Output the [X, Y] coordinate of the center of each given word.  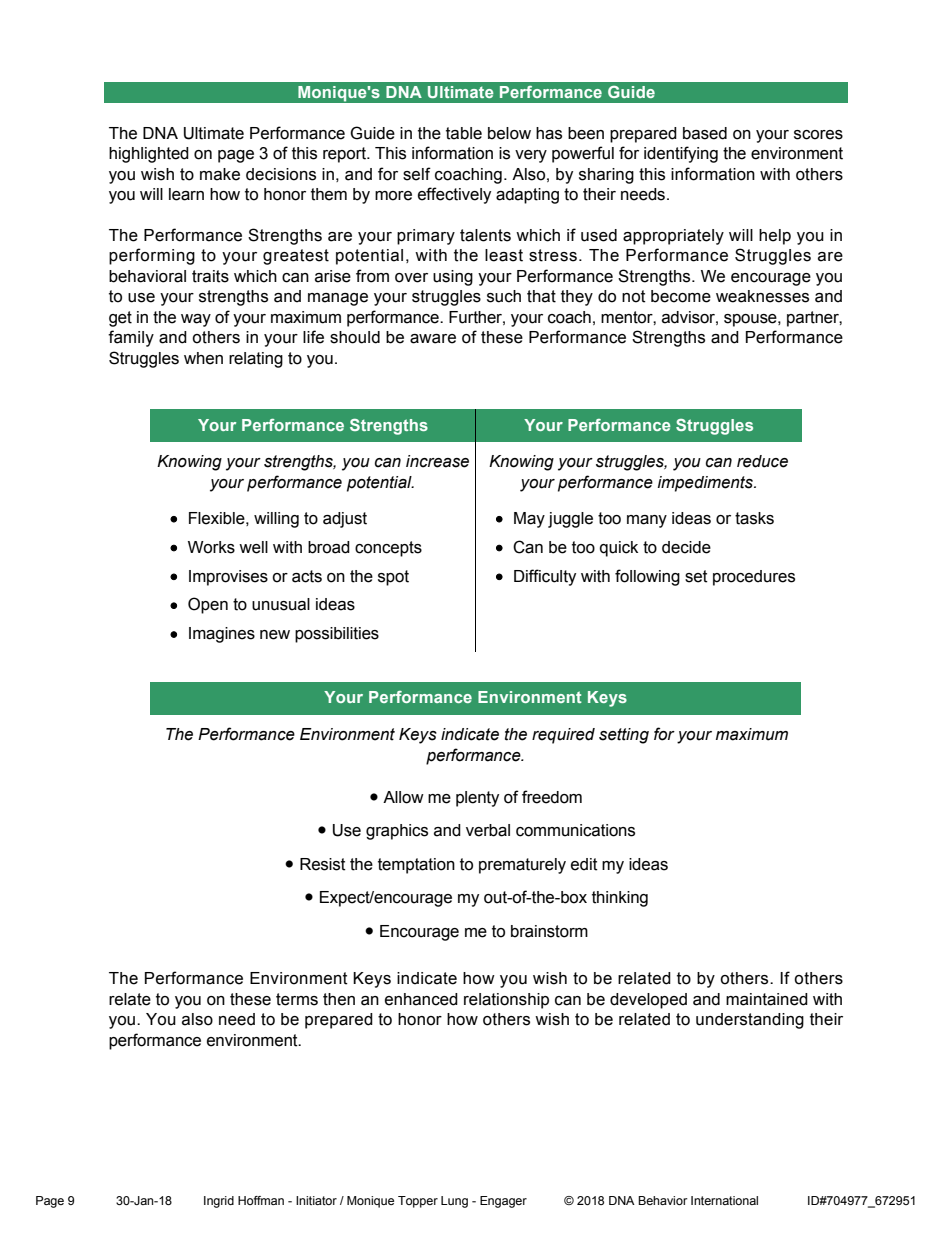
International [724, 1200]
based [705, 133]
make [220, 174]
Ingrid [219, 1202]
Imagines [222, 635]
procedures [754, 578]
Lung [454, 1202]
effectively [454, 195]
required [563, 736]
